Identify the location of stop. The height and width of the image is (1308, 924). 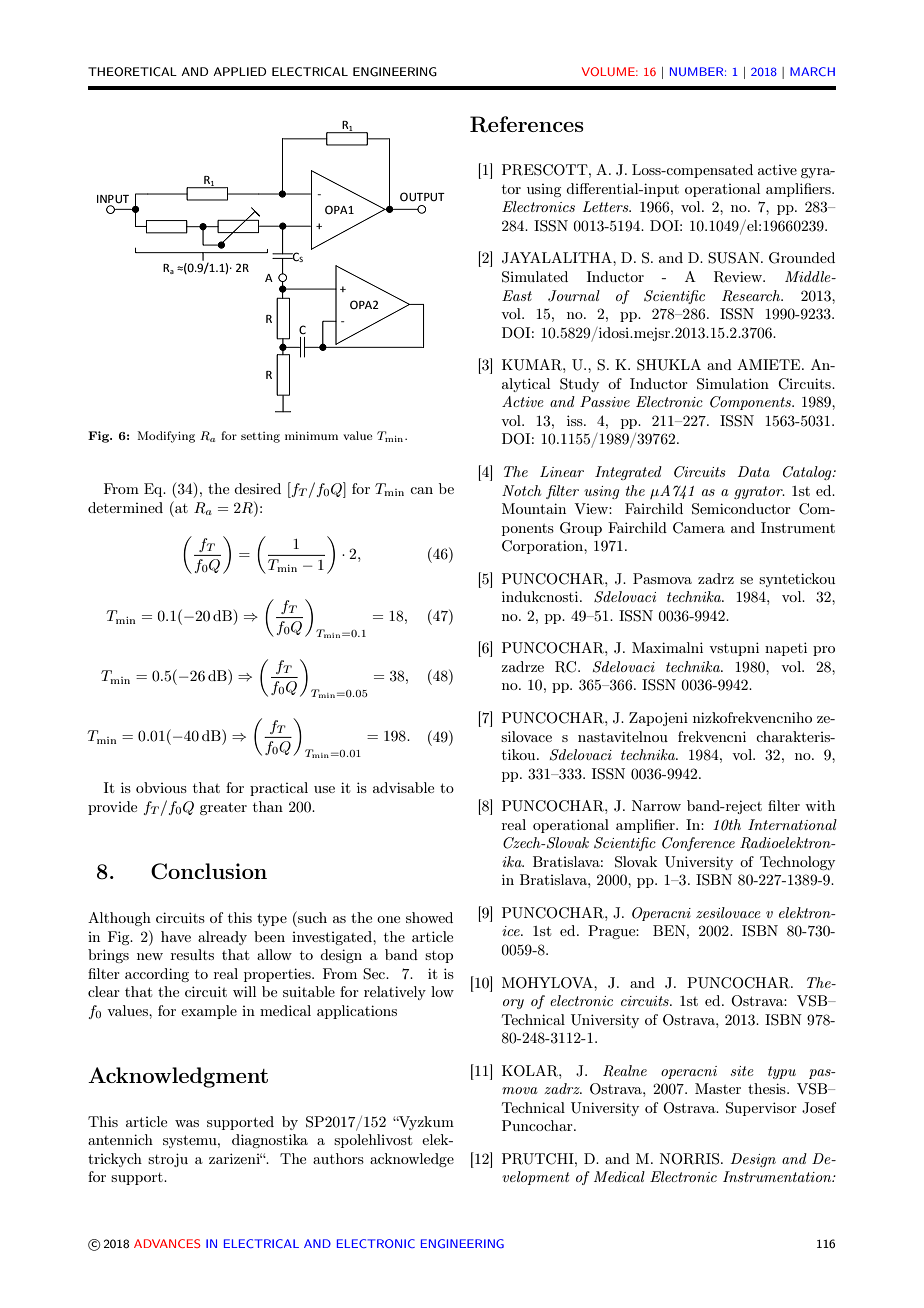
(439, 957).
